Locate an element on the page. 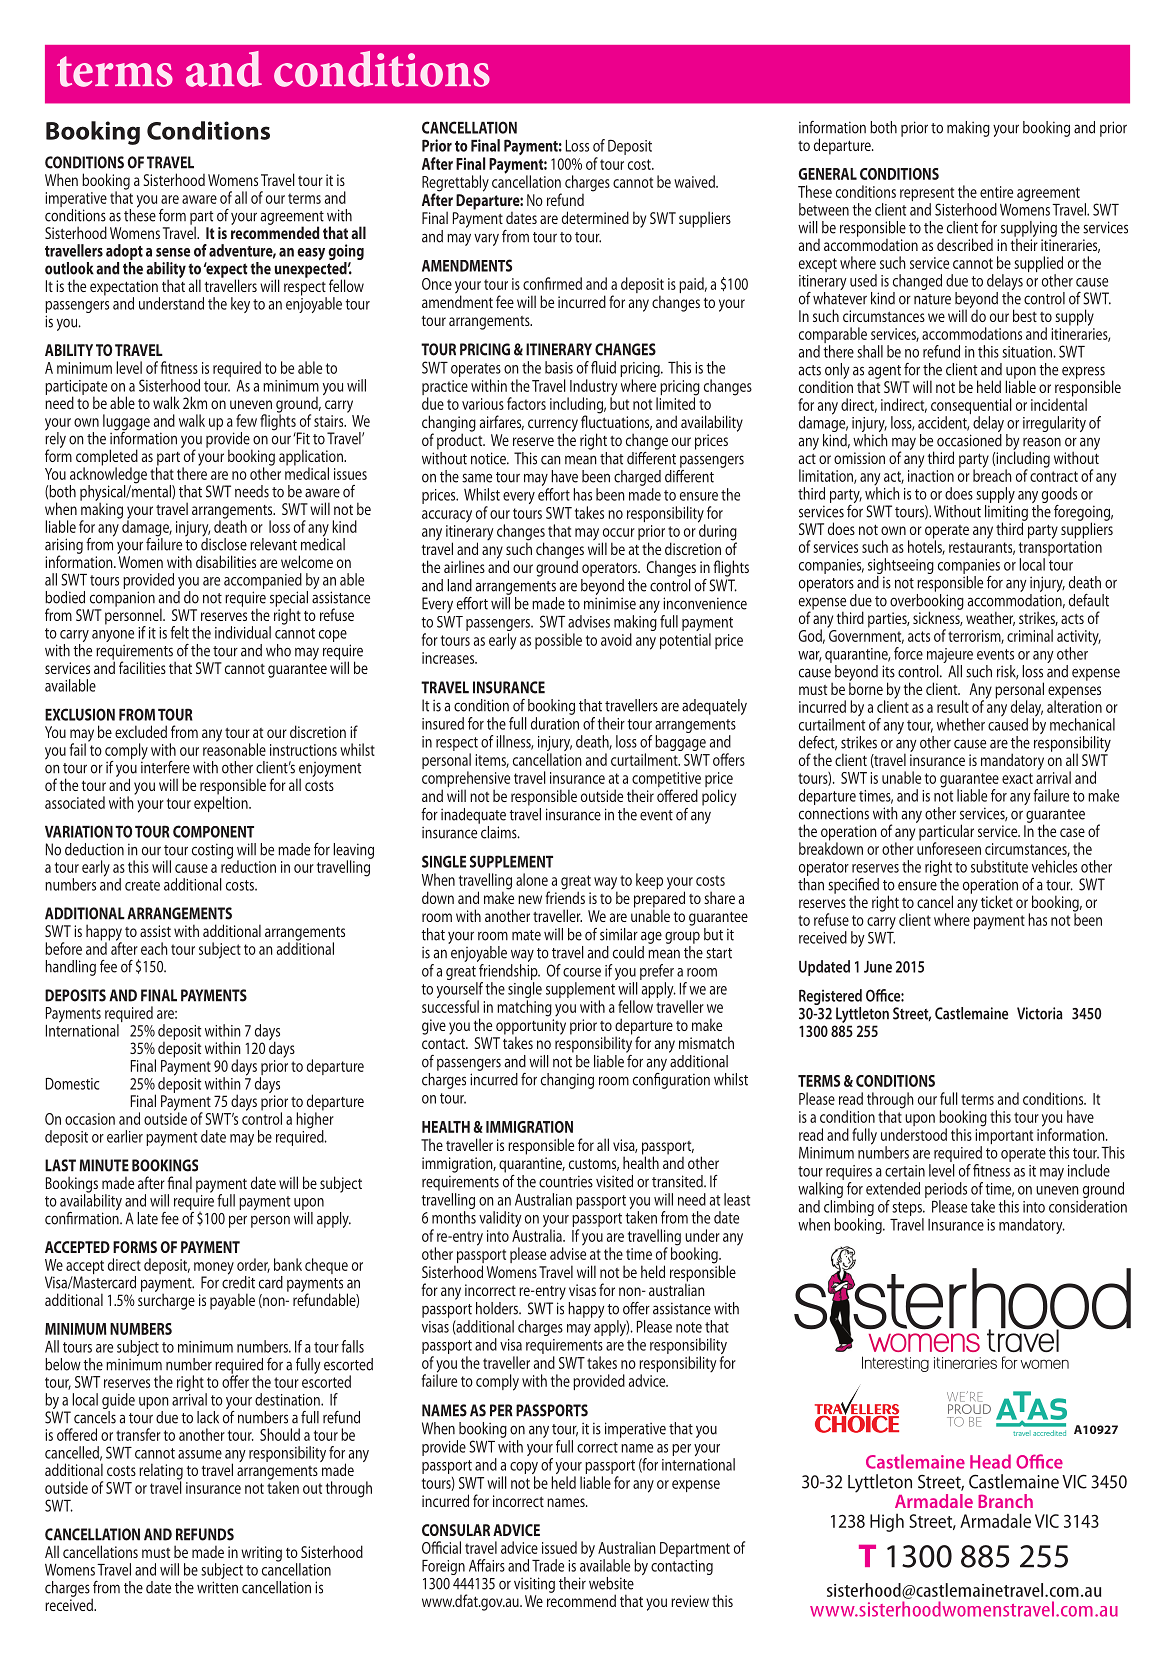 This image has width=1175, height=1661. countries is located at coordinates (566, 1181).
